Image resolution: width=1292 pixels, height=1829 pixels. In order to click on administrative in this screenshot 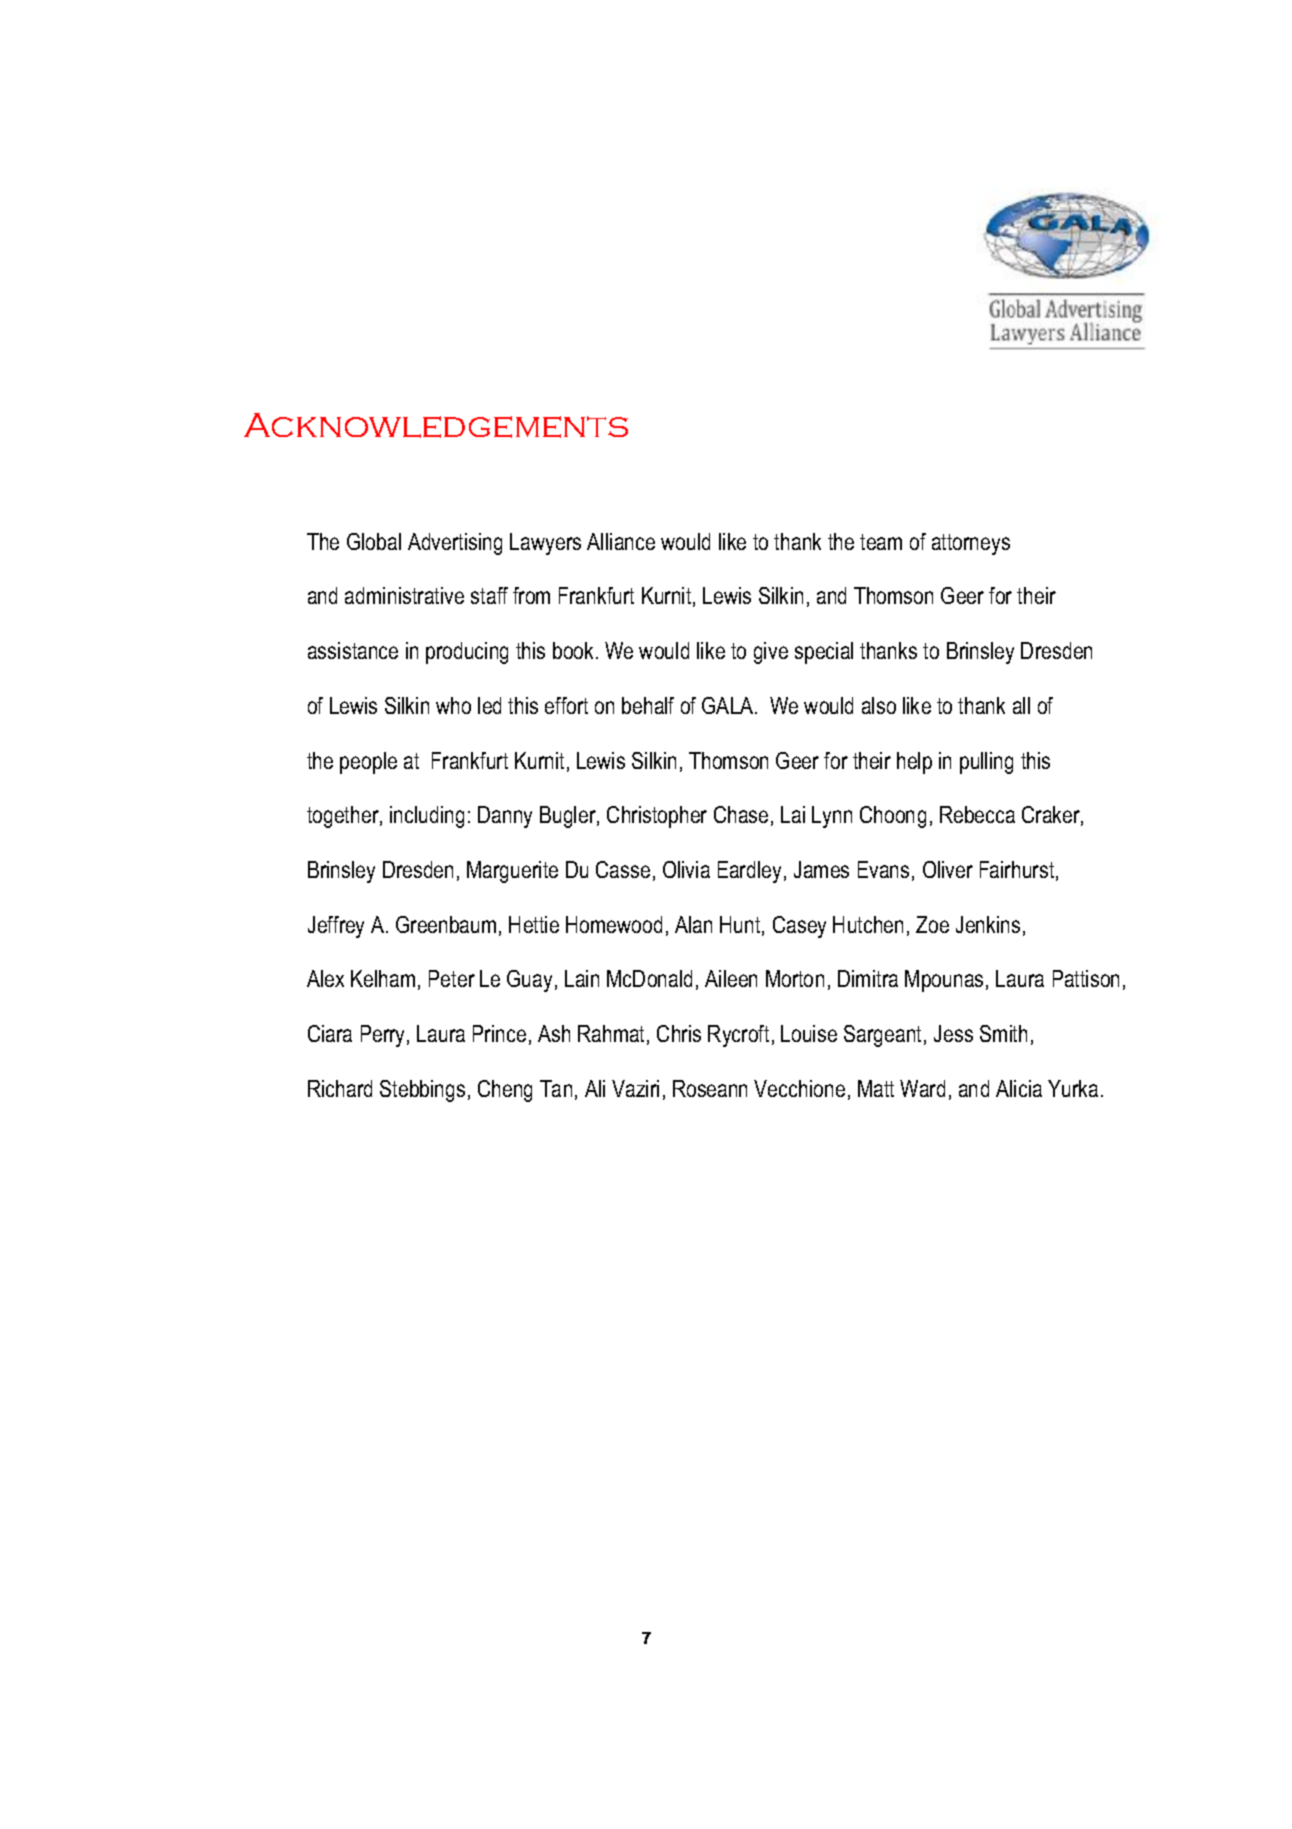, I will do `click(404, 595)`.
